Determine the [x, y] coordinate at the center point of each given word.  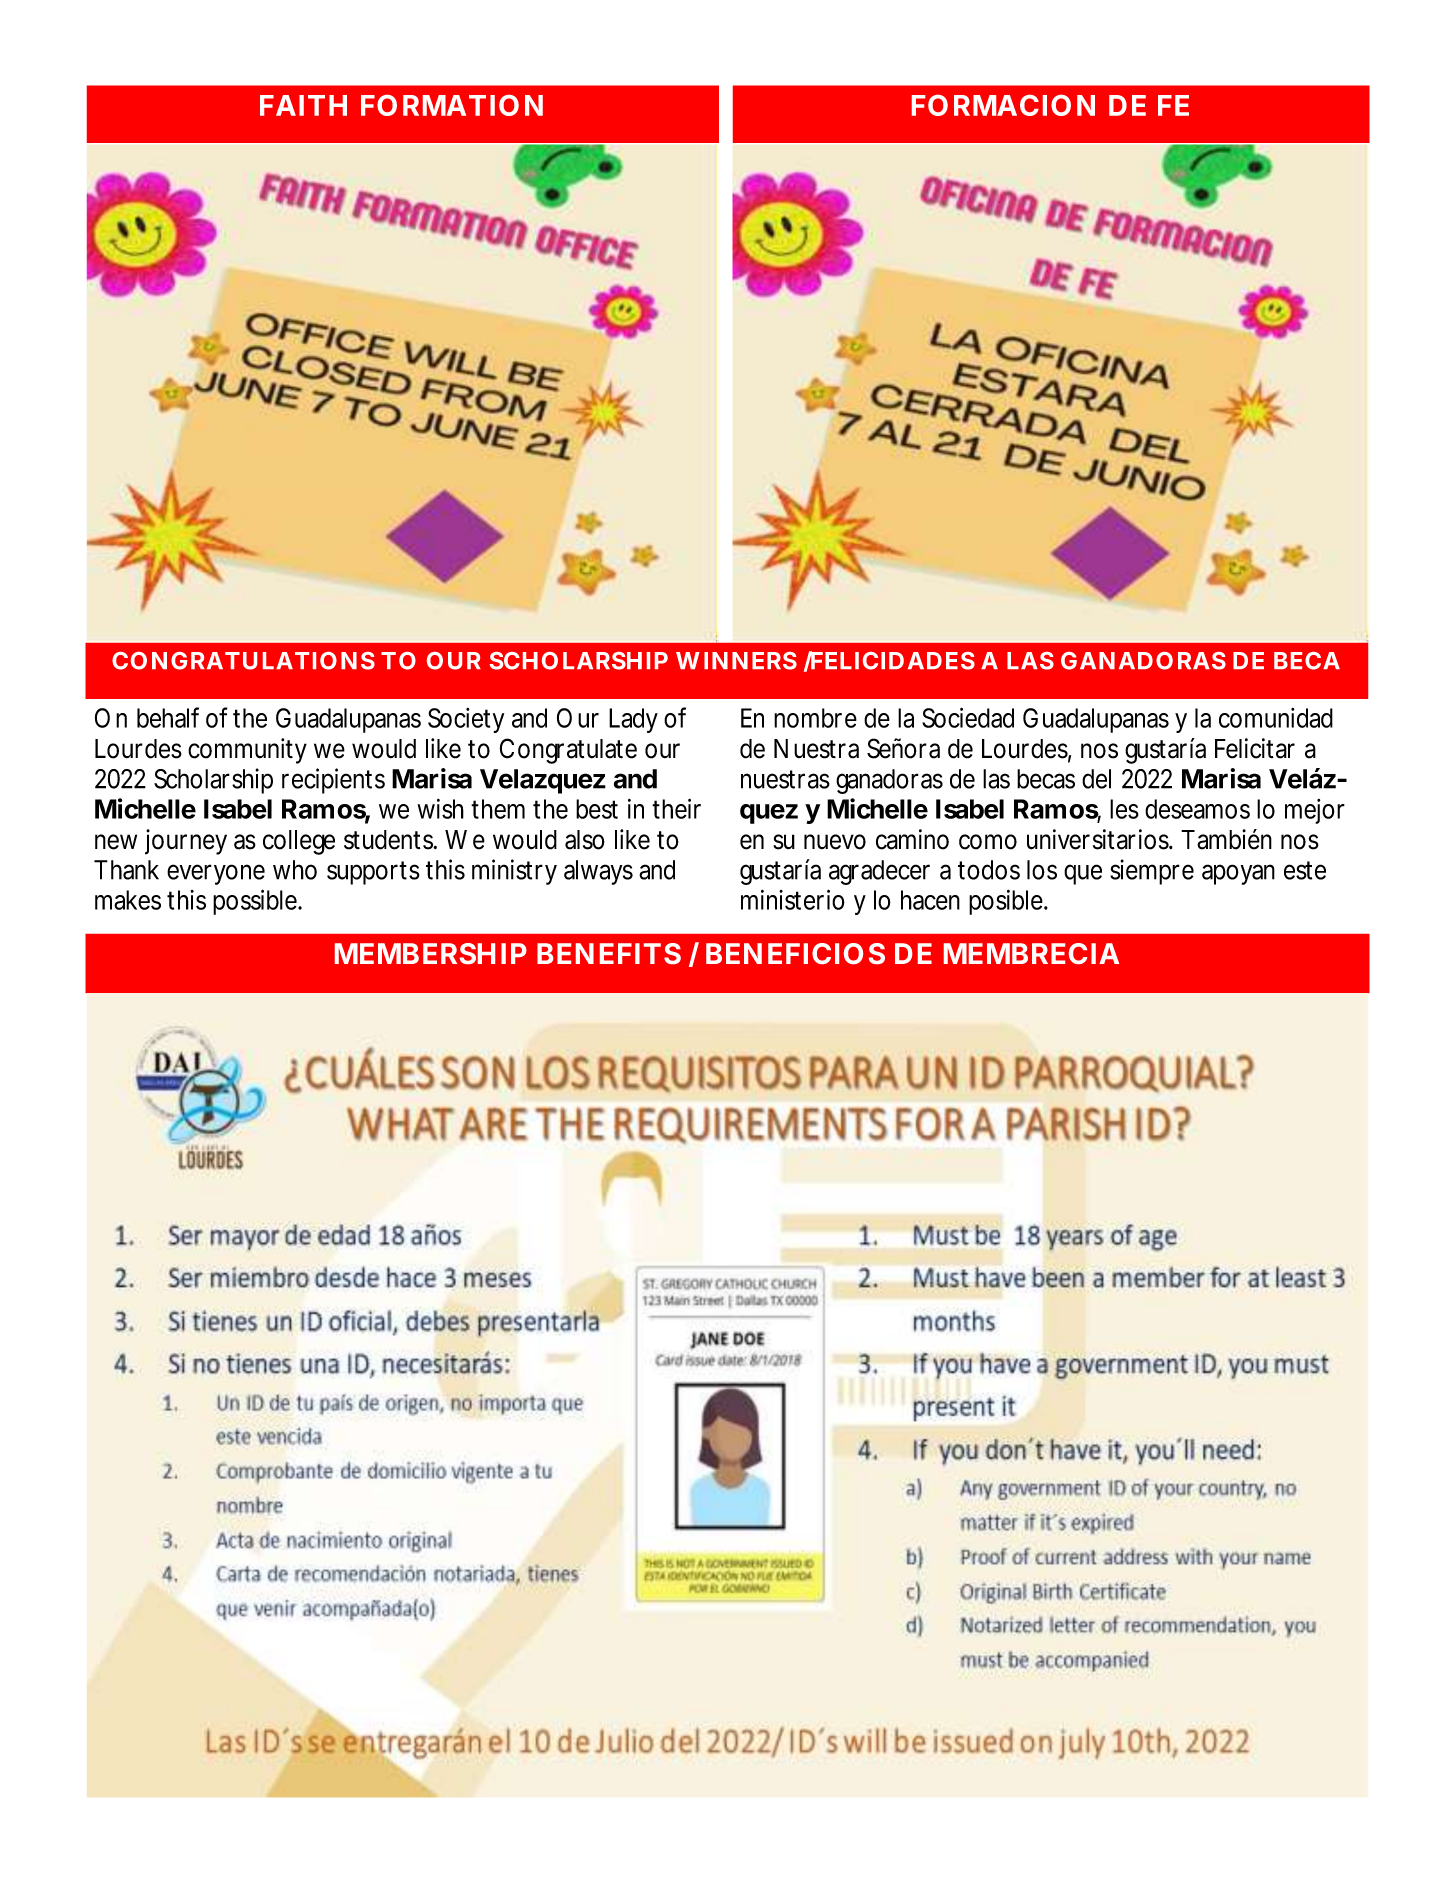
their [676, 808]
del [1096, 779]
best [597, 809]
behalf [168, 717]
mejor [1315, 811]
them [496, 809]
